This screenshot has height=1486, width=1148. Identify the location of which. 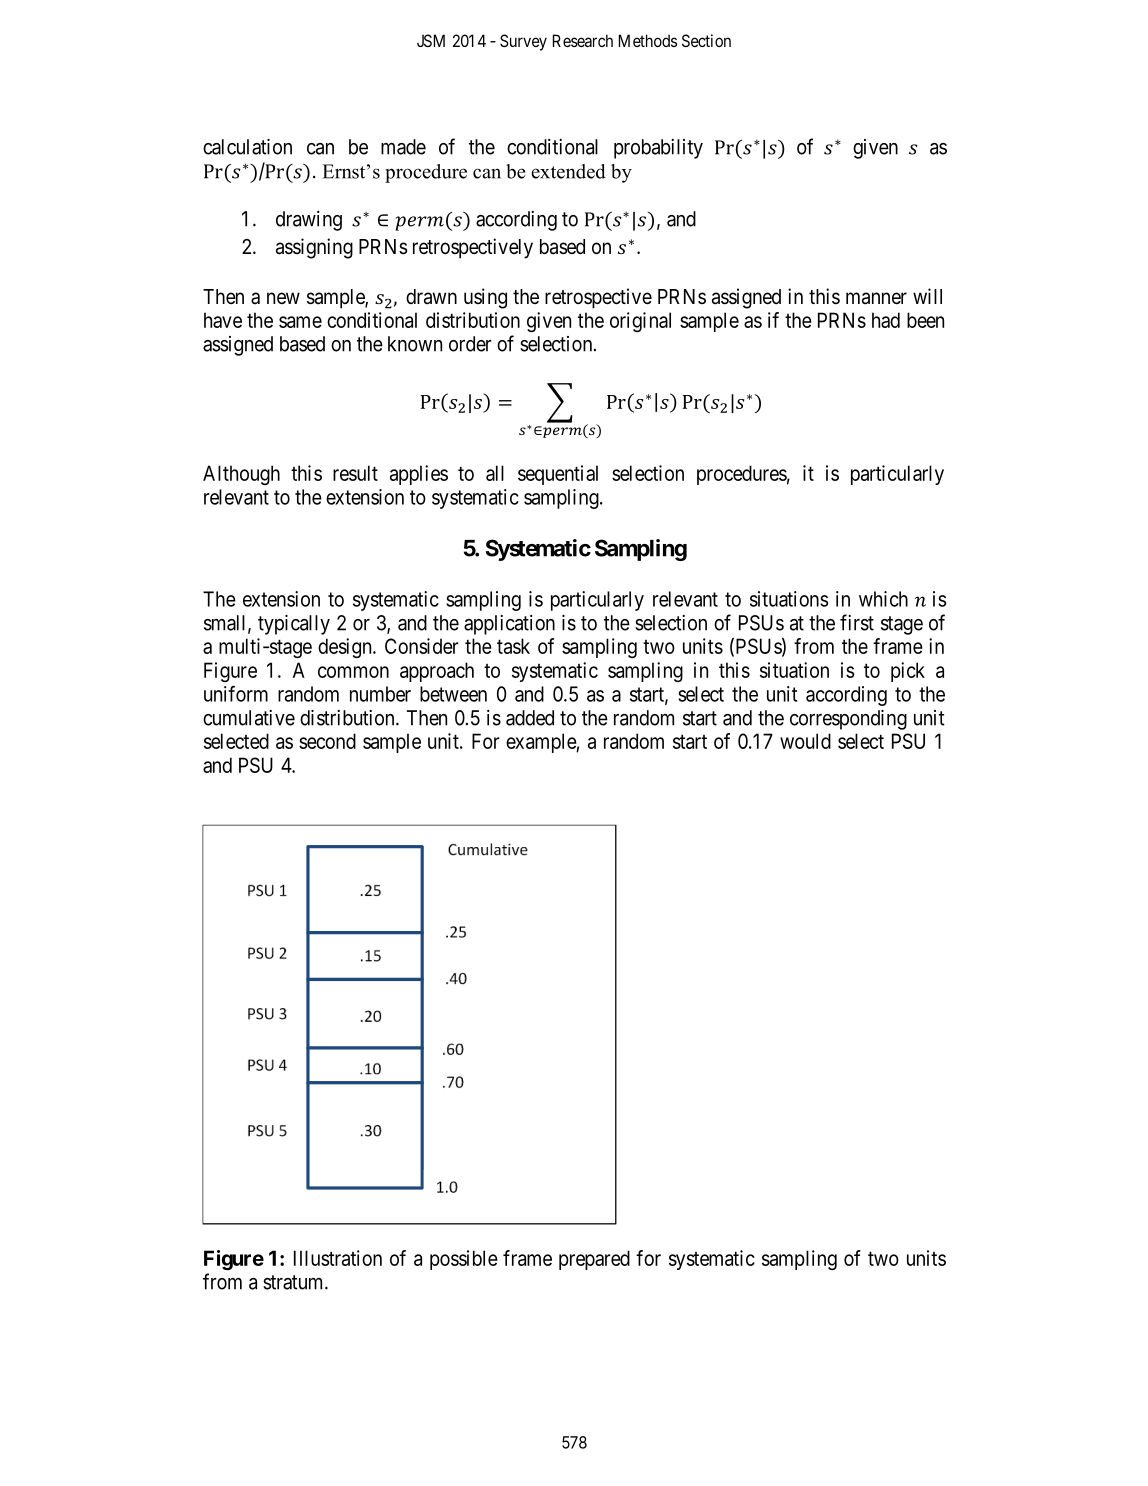
(883, 599).
